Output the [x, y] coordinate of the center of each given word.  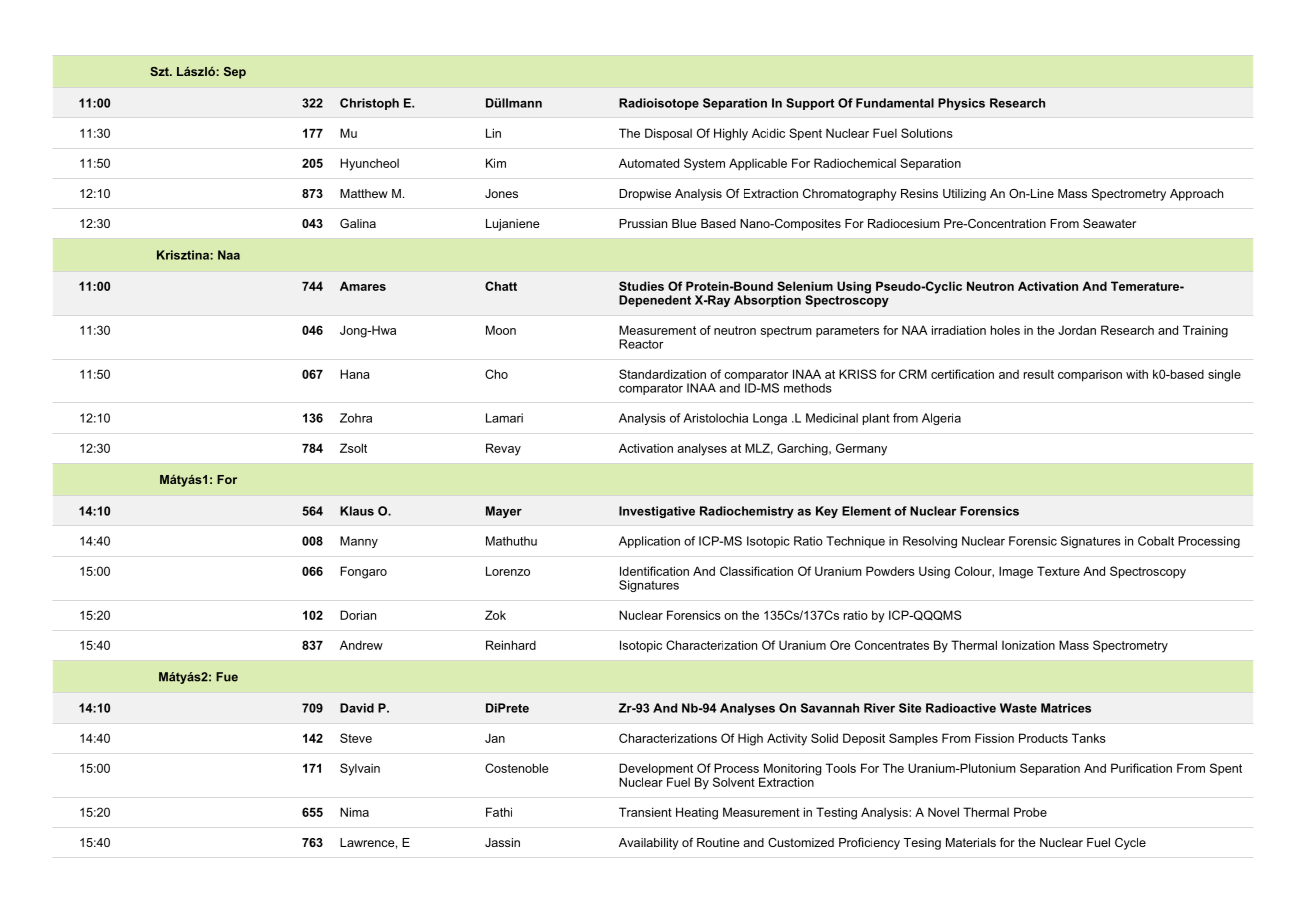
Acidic [768, 133]
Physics [961, 104]
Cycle [1130, 844]
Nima [354, 812]
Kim [496, 163]
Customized [801, 842]
